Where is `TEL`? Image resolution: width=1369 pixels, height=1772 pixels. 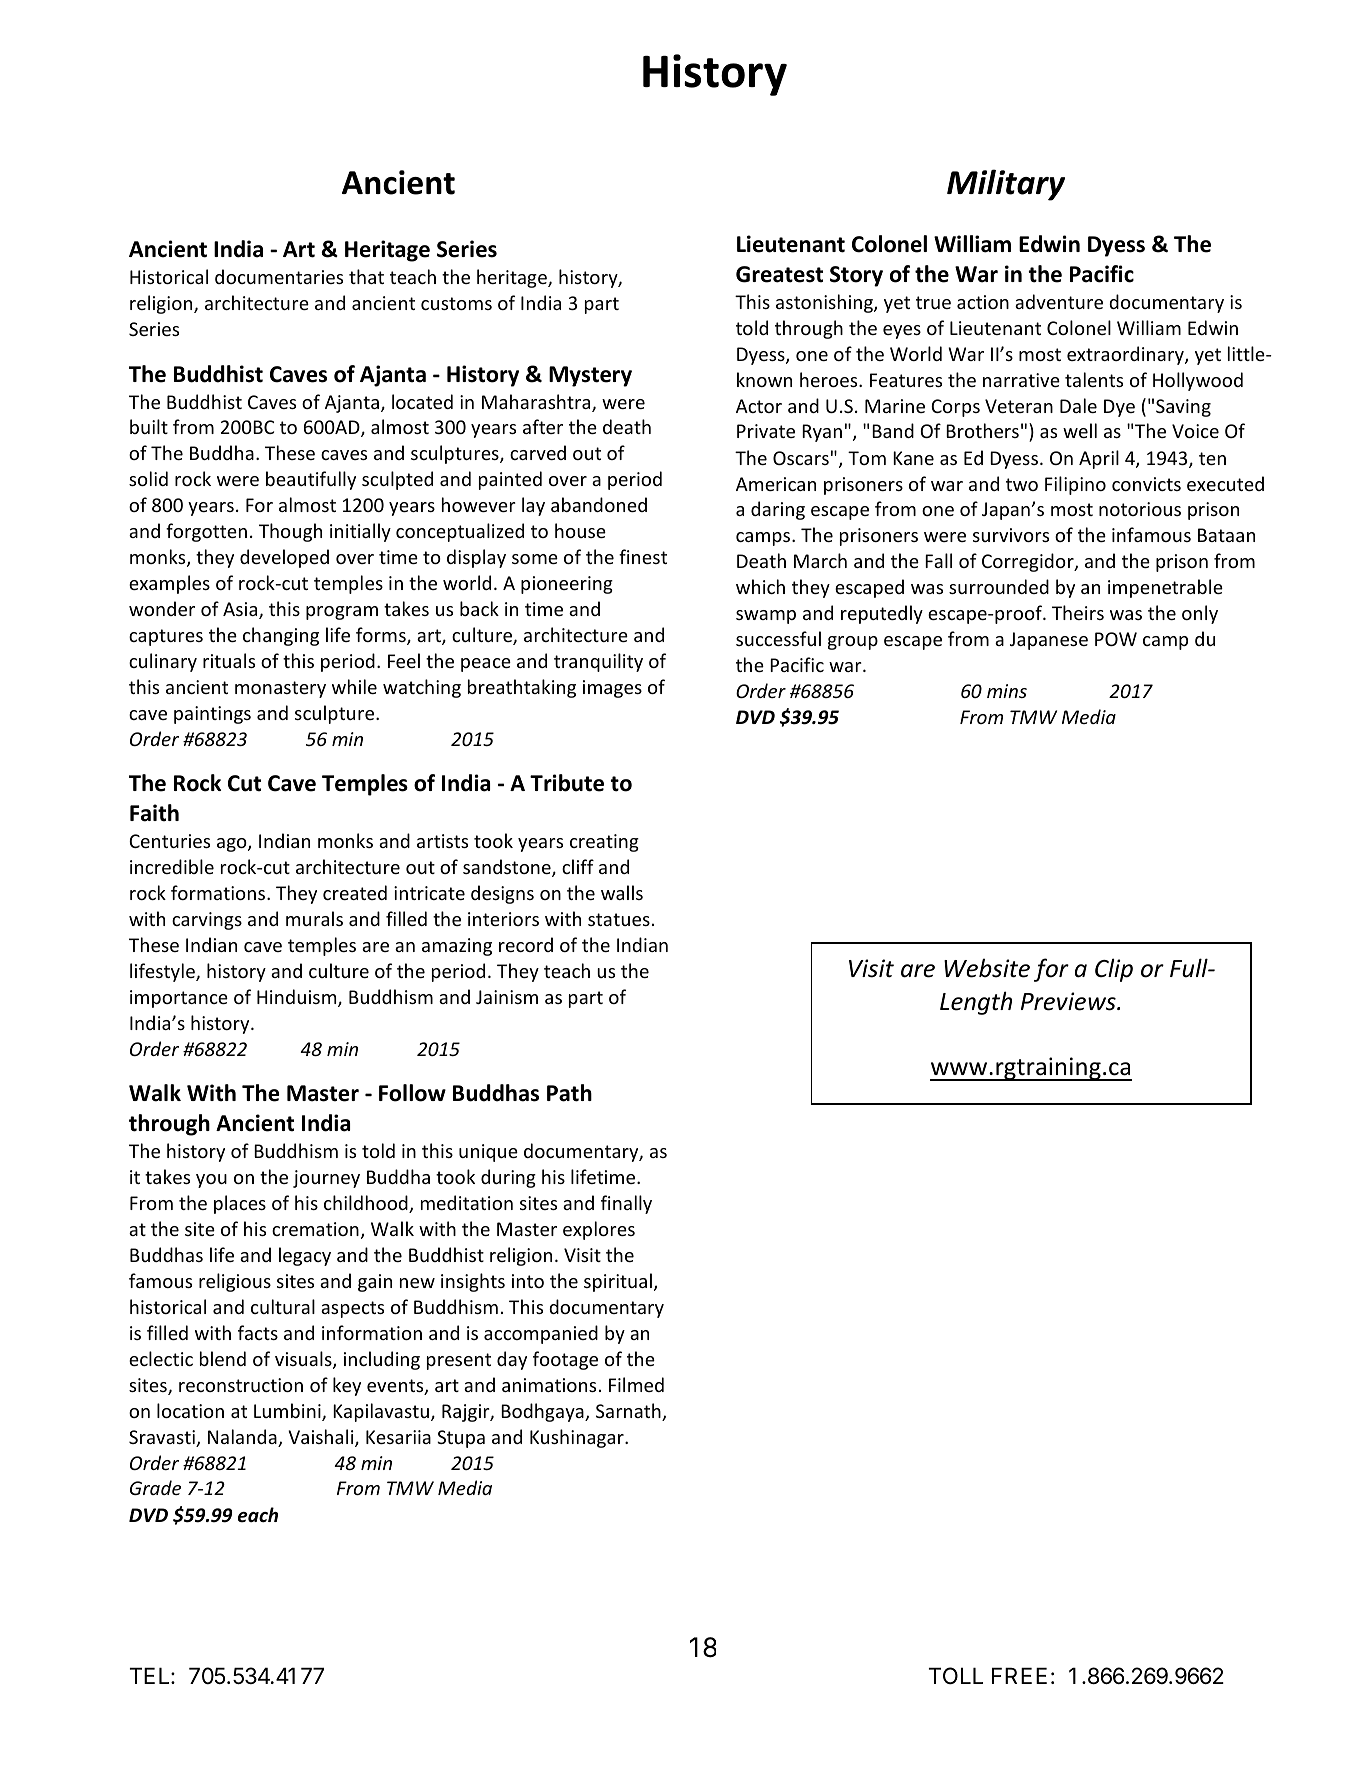 TEL is located at coordinates (151, 1675).
